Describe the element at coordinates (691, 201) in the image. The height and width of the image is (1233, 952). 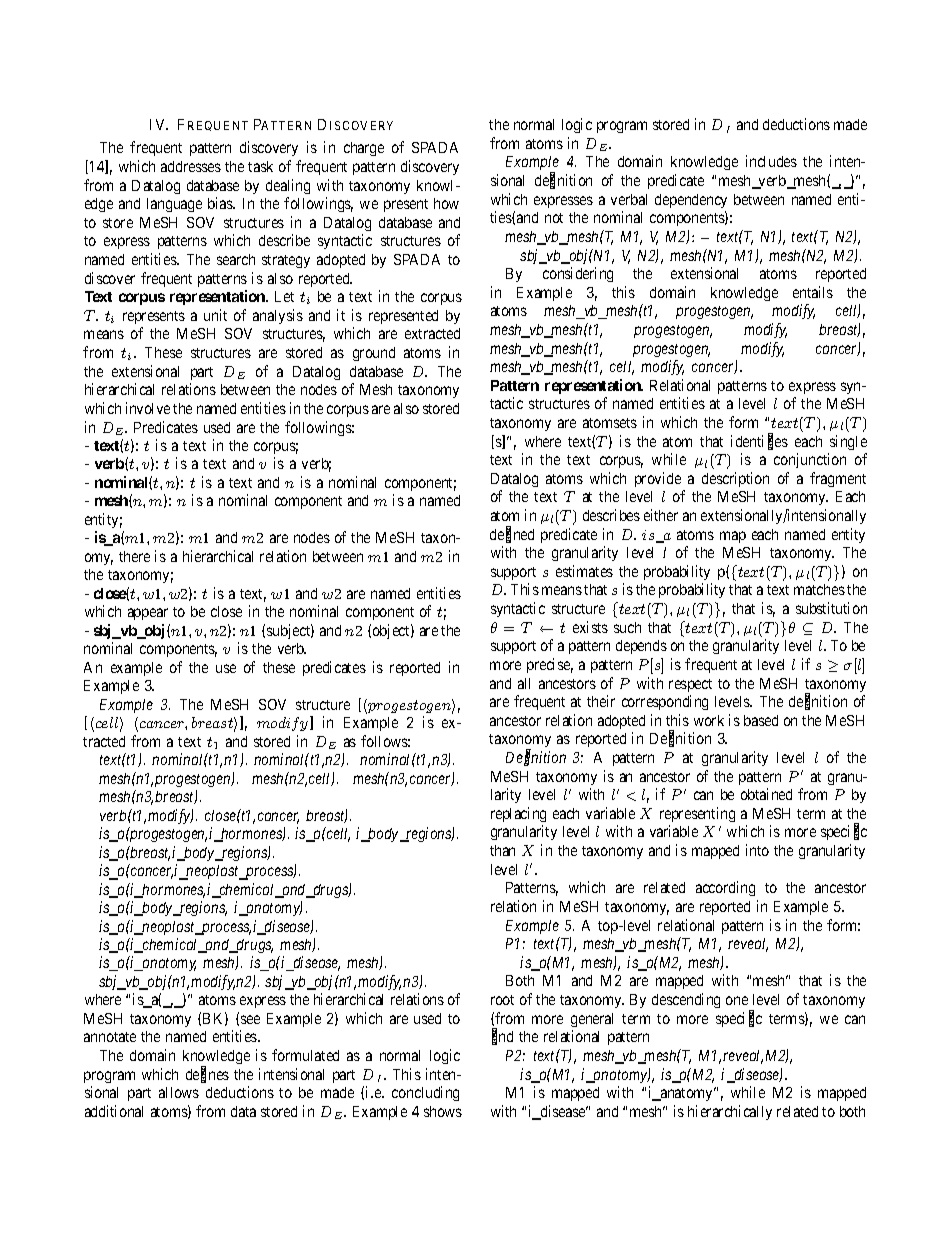
I see `dependency` at that location.
